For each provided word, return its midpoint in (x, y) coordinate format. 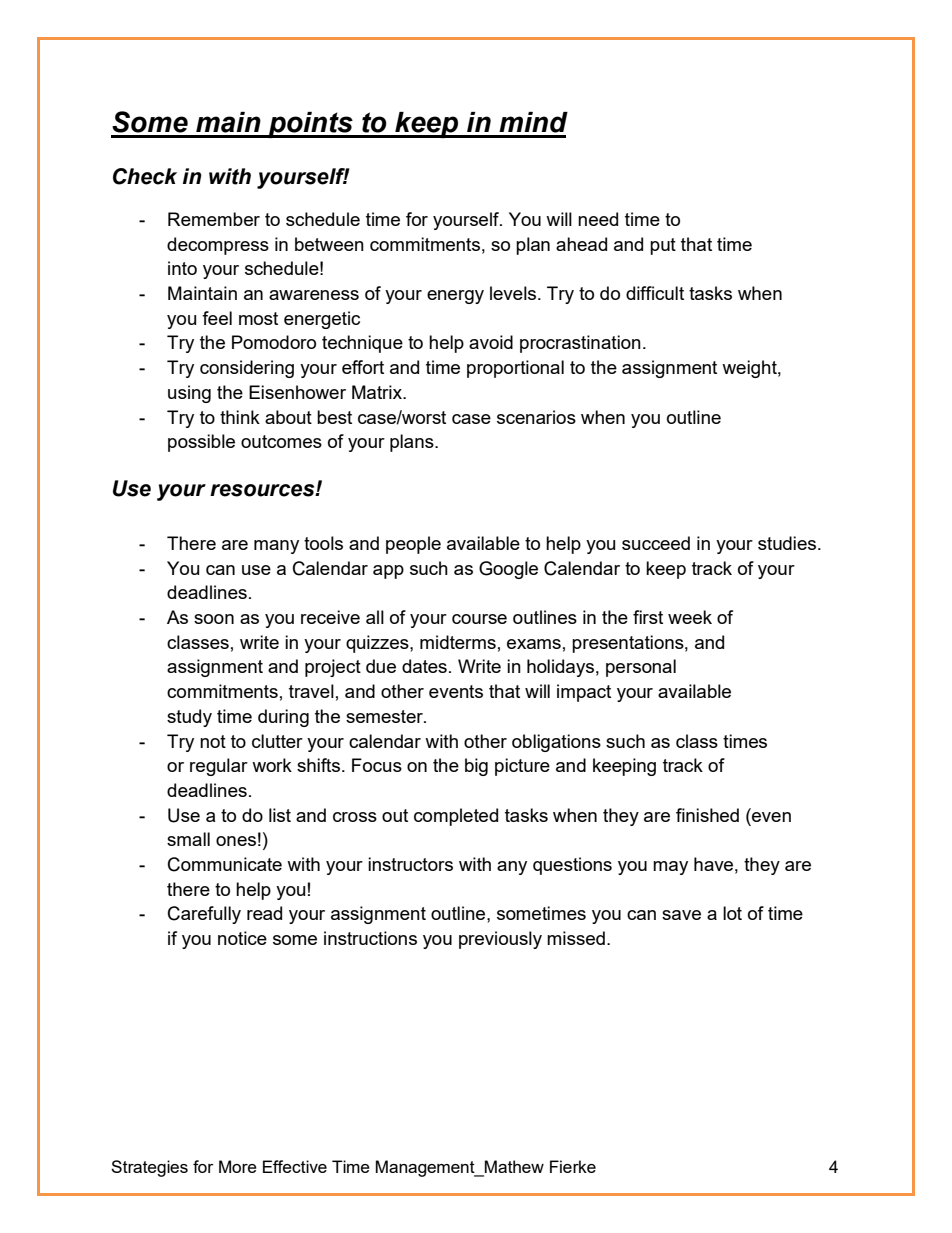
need (598, 219)
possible (201, 443)
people (413, 545)
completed (456, 817)
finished (707, 815)
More (238, 1166)
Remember (214, 219)
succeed (656, 543)
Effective (295, 1166)
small (188, 839)
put (663, 246)
